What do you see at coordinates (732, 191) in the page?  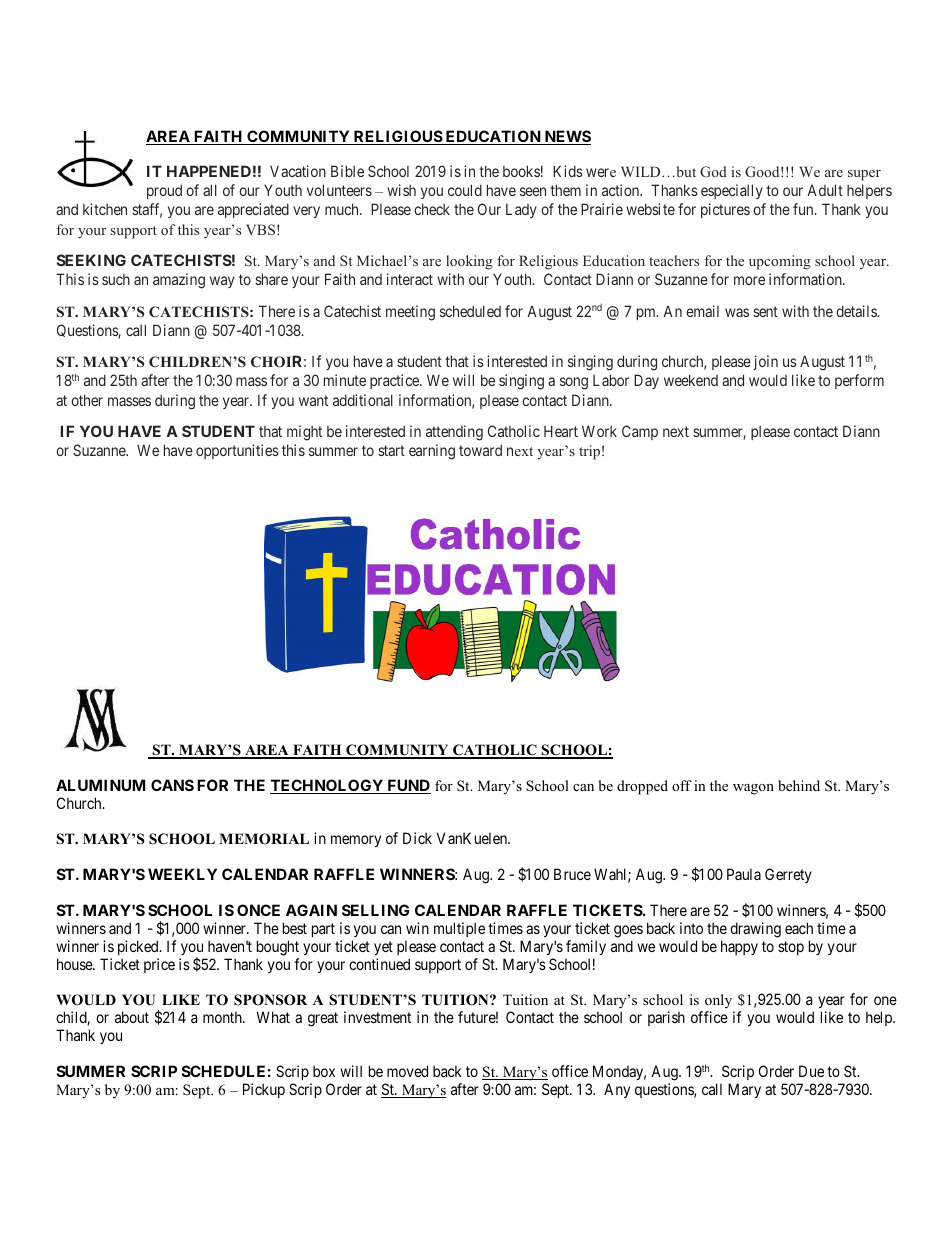 I see `especially` at bounding box center [732, 191].
